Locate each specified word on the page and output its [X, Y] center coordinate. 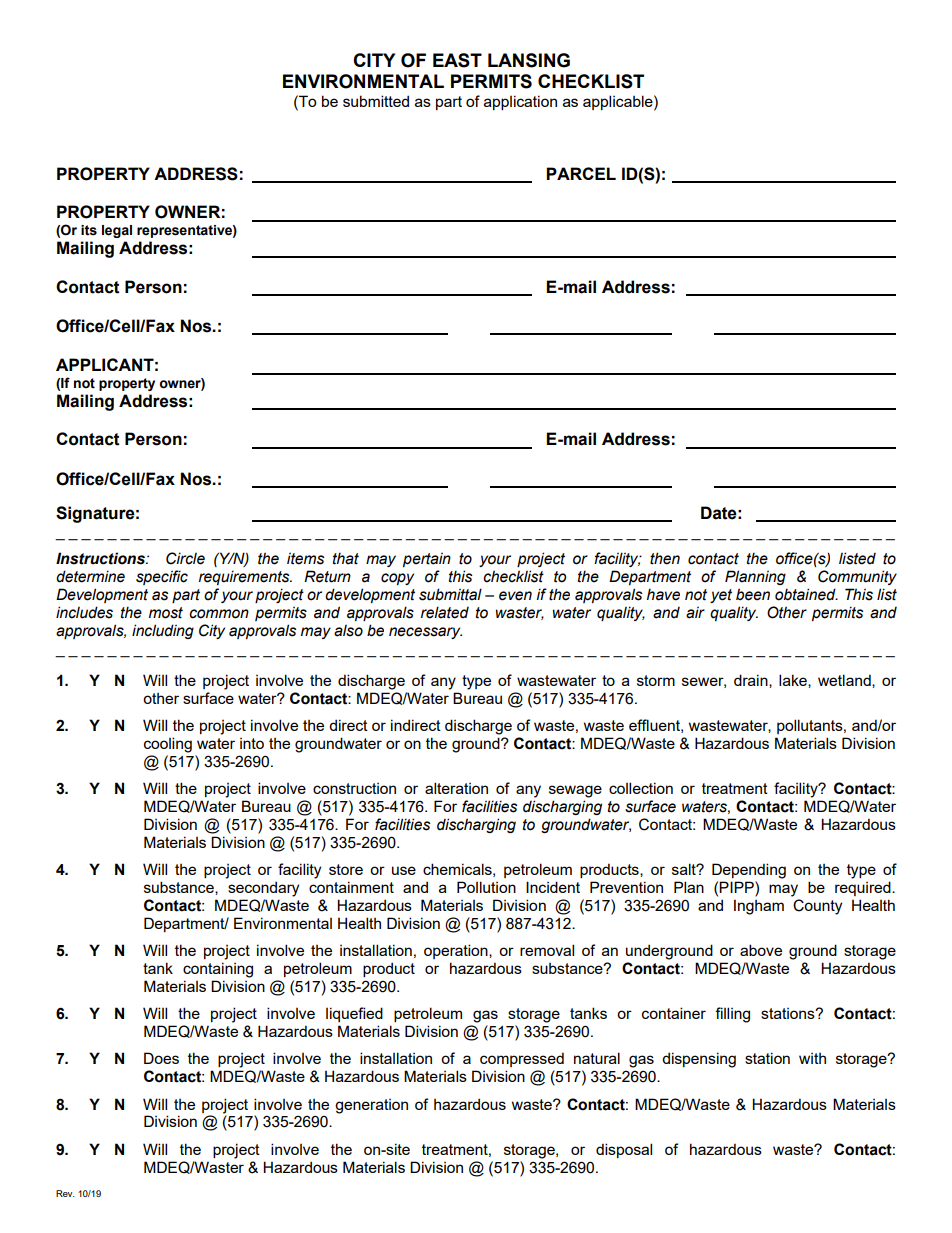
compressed [522, 1059]
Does [161, 1058]
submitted [376, 101]
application [520, 102]
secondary [263, 889]
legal [117, 231]
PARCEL [581, 173]
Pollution [486, 887]
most [166, 613]
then [665, 558]
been [753, 594]
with [812, 1058]
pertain [427, 559]
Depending [749, 871]
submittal [450, 594]
